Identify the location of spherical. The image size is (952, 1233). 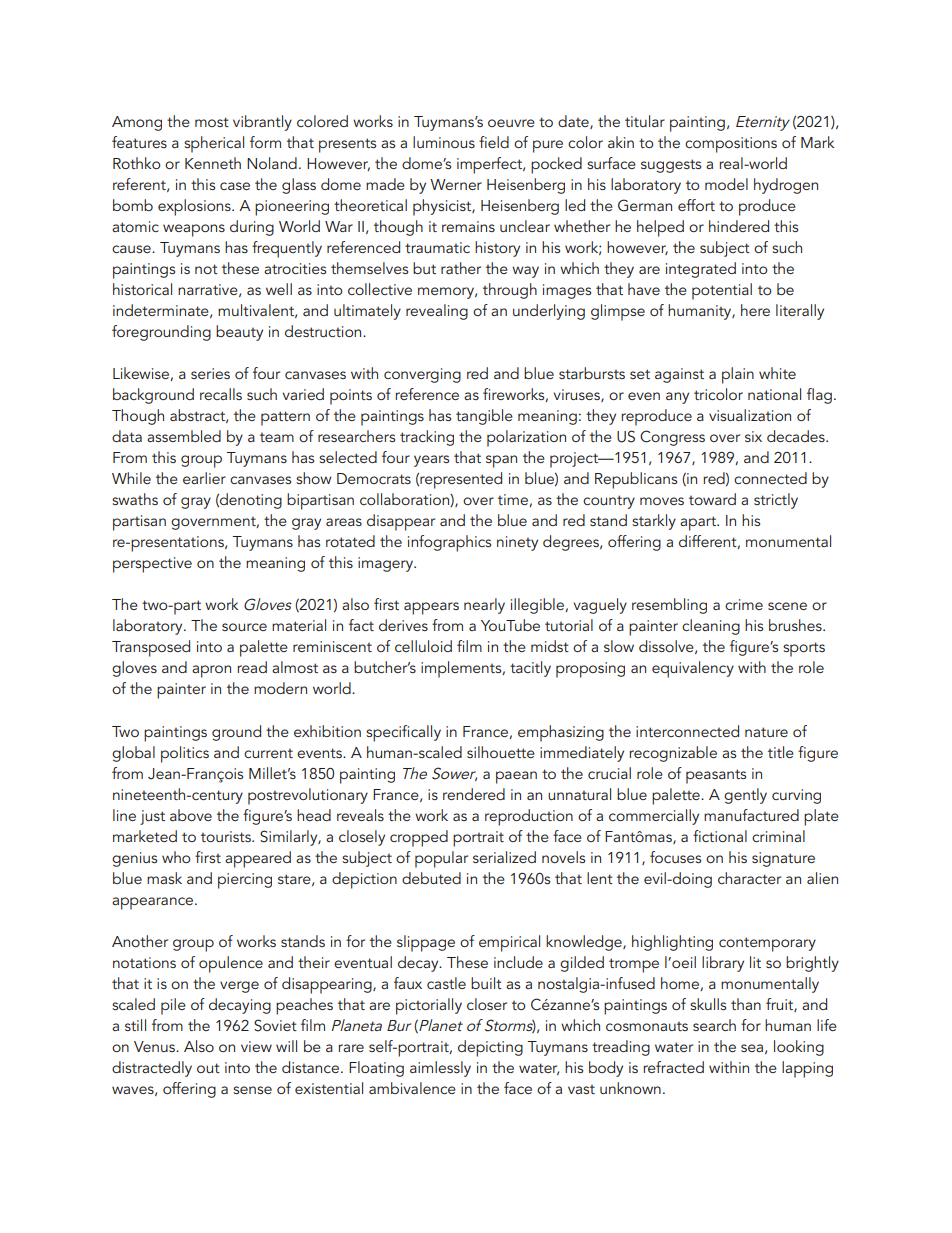
(214, 144).
